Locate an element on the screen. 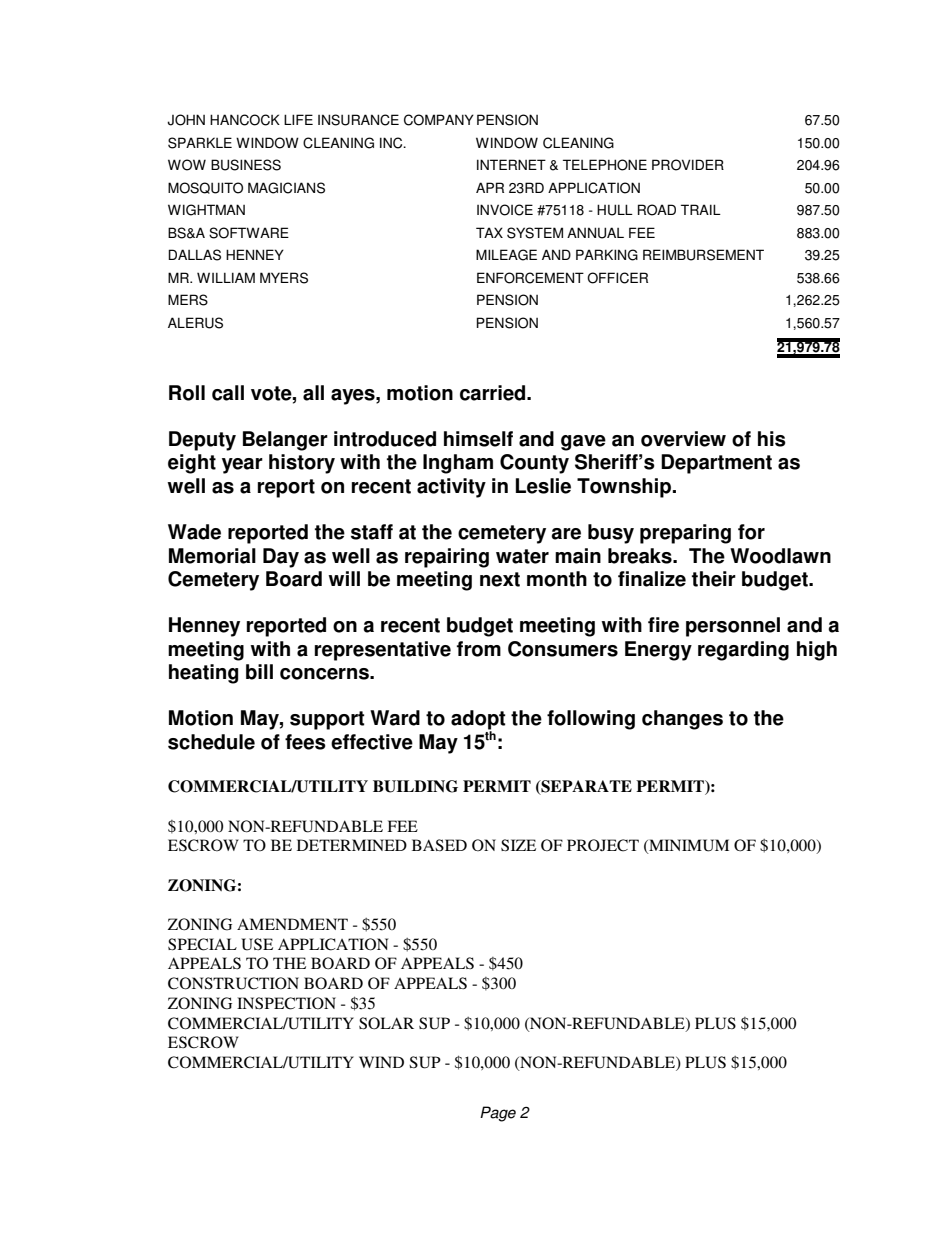 The image size is (952, 1233). INSPECTION is located at coordinates (286, 1003).
